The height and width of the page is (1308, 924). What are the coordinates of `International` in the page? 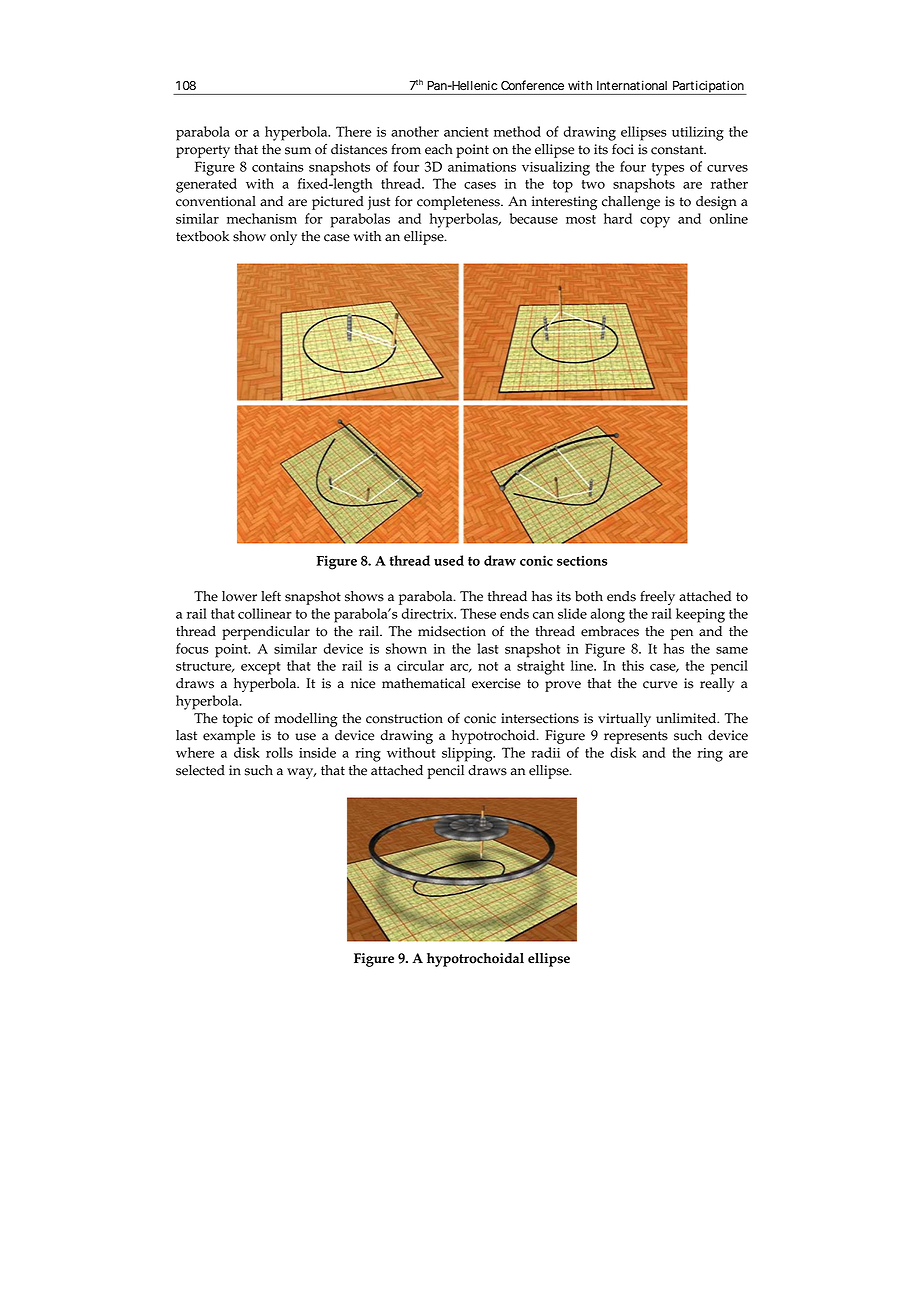 It's located at (632, 85).
